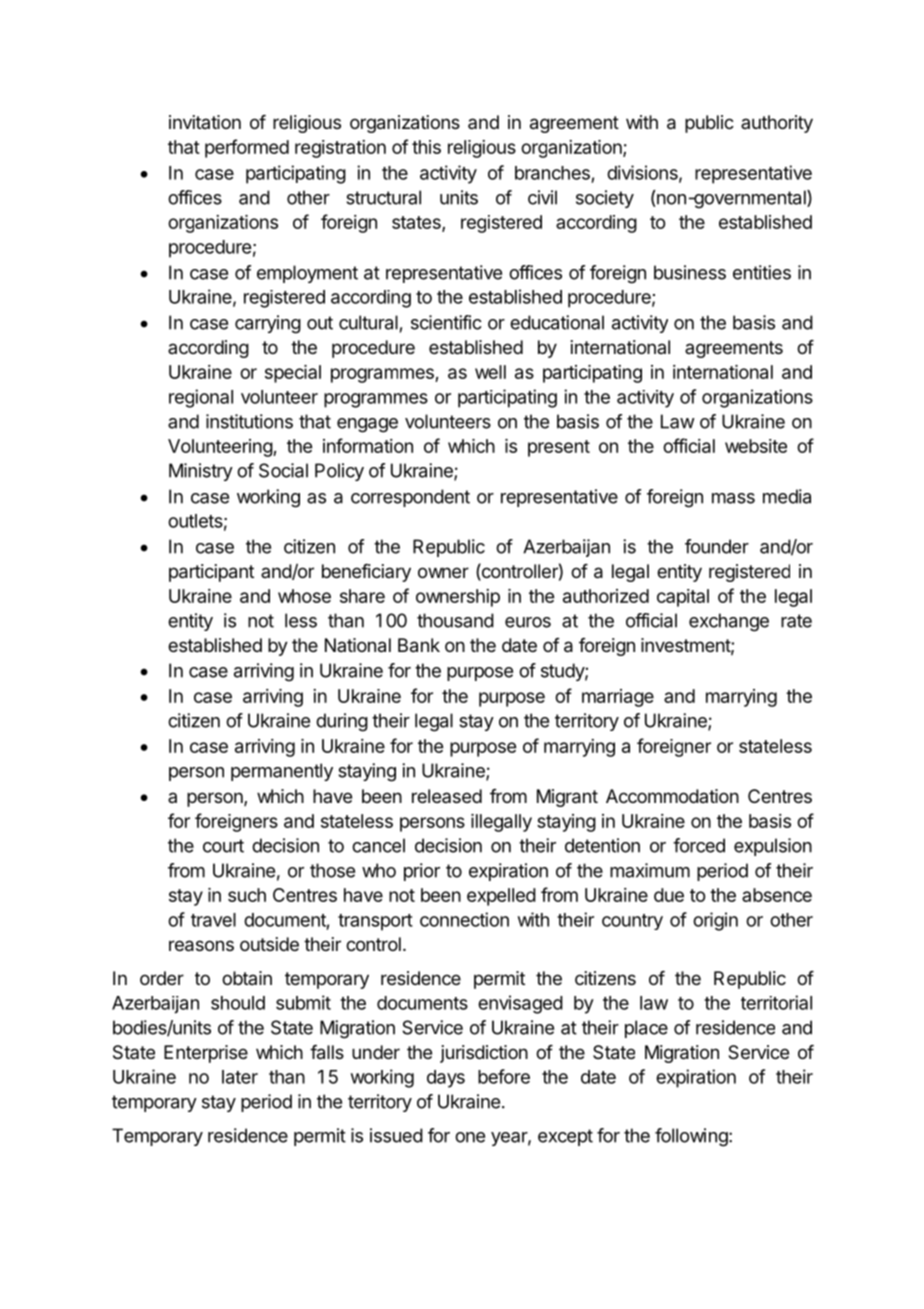 Image resolution: width=924 pixels, height=1309 pixels. What do you see at coordinates (447, 796) in the screenshot?
I see `released` at bounding box center [447, 796].
